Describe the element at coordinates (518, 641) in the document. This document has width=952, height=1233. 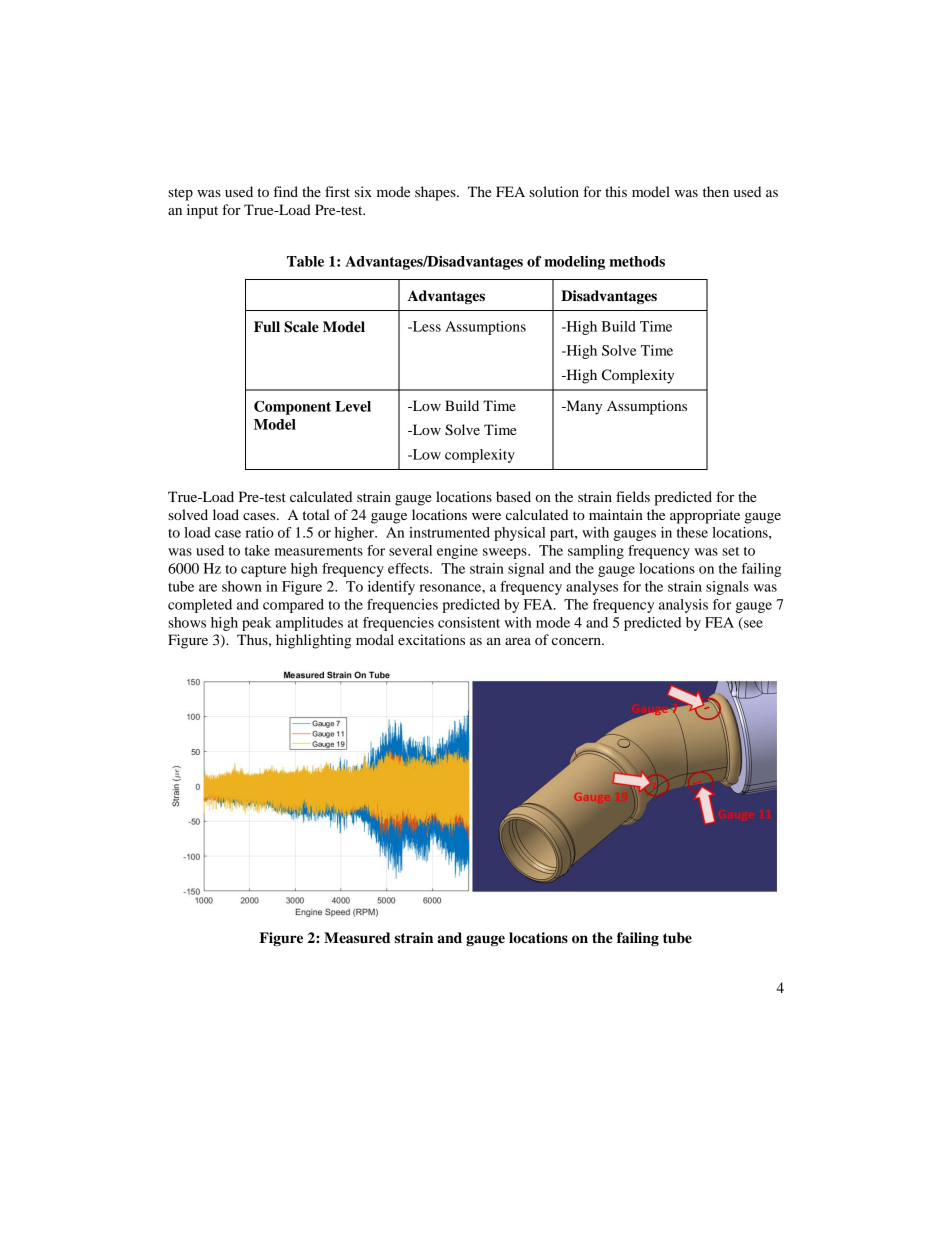
I see `area` at that location.
